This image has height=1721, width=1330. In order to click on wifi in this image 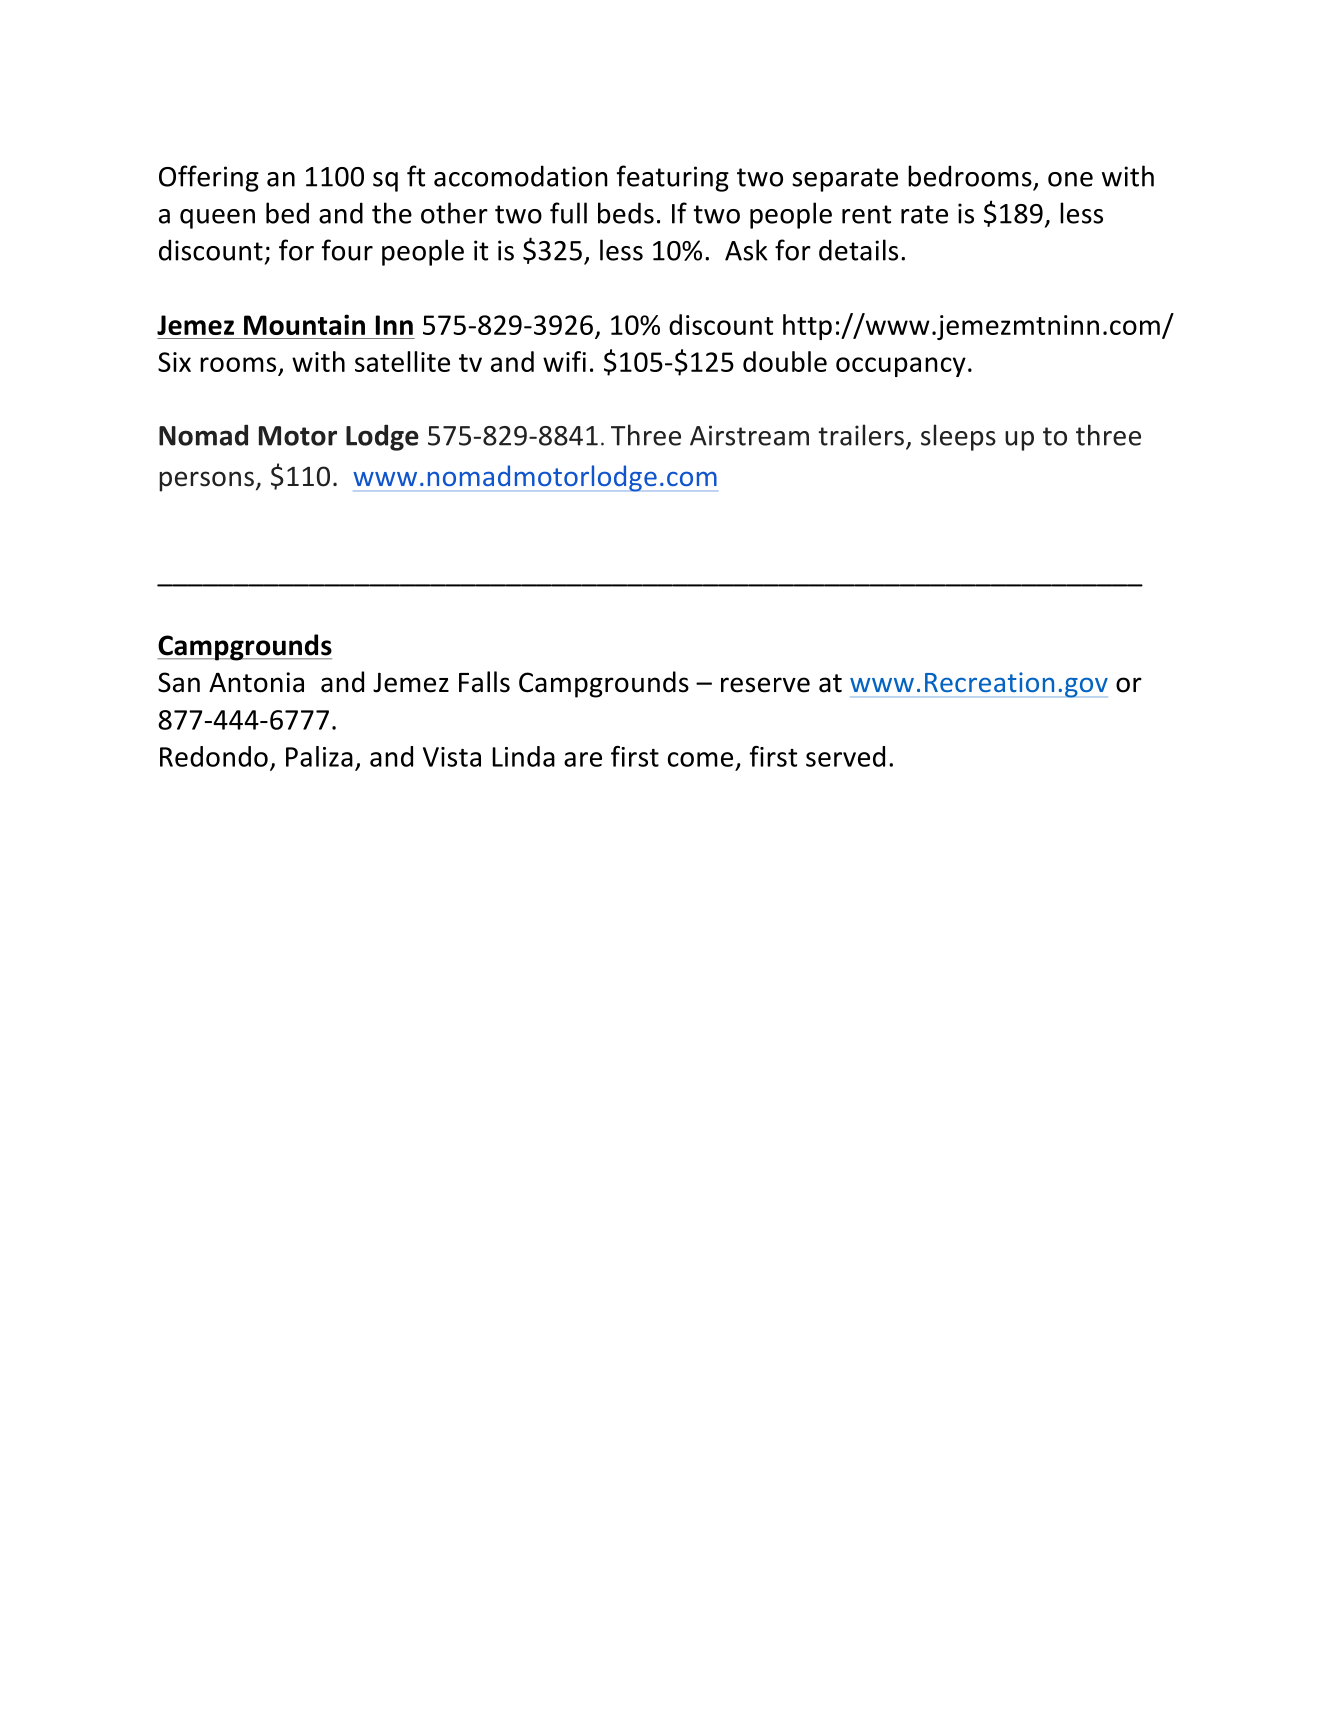, I will do `click(564, 361)`.
